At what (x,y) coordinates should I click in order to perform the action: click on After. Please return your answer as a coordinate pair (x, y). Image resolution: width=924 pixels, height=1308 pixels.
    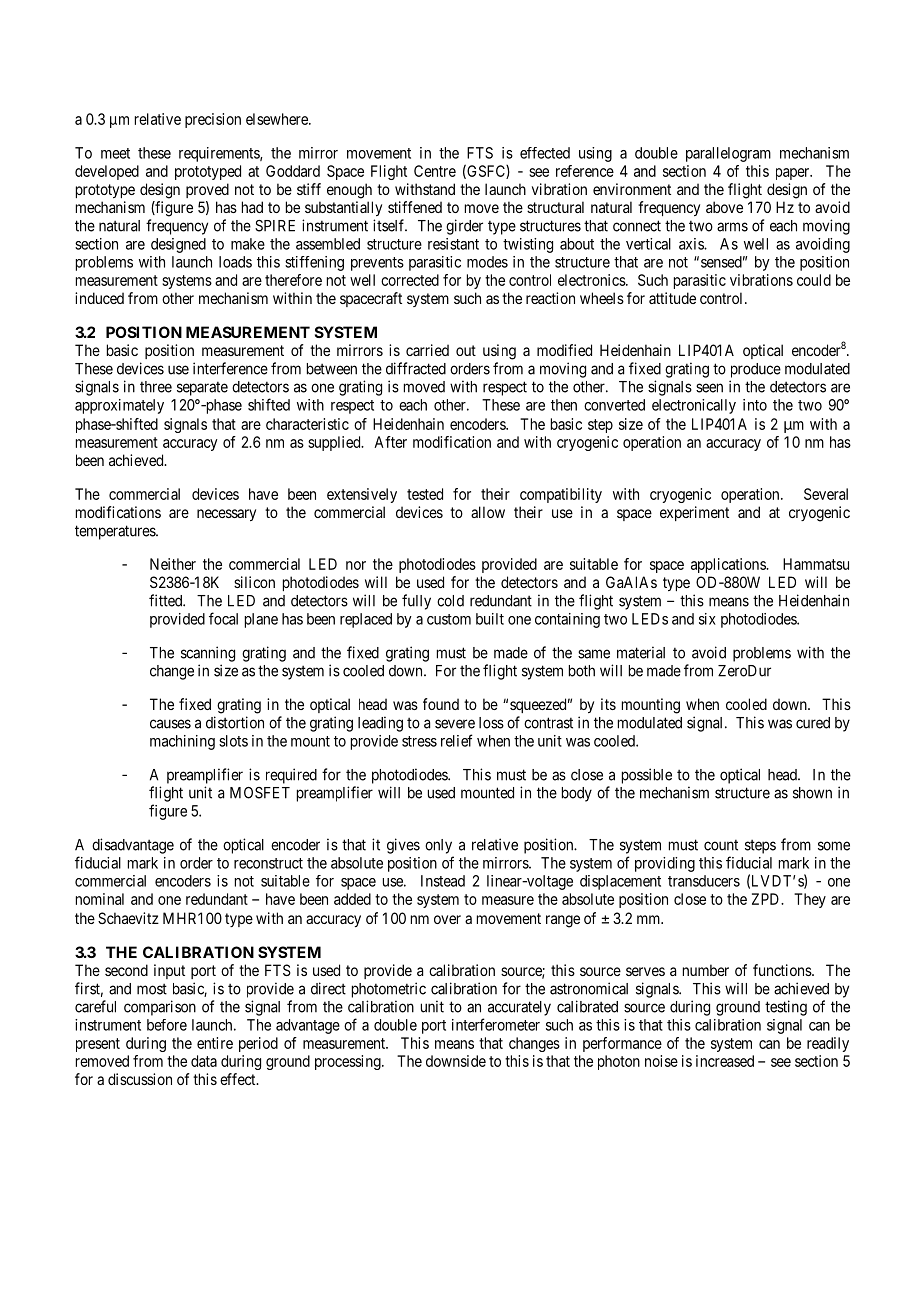
    Looking at the image, I should click on (390, 442).
